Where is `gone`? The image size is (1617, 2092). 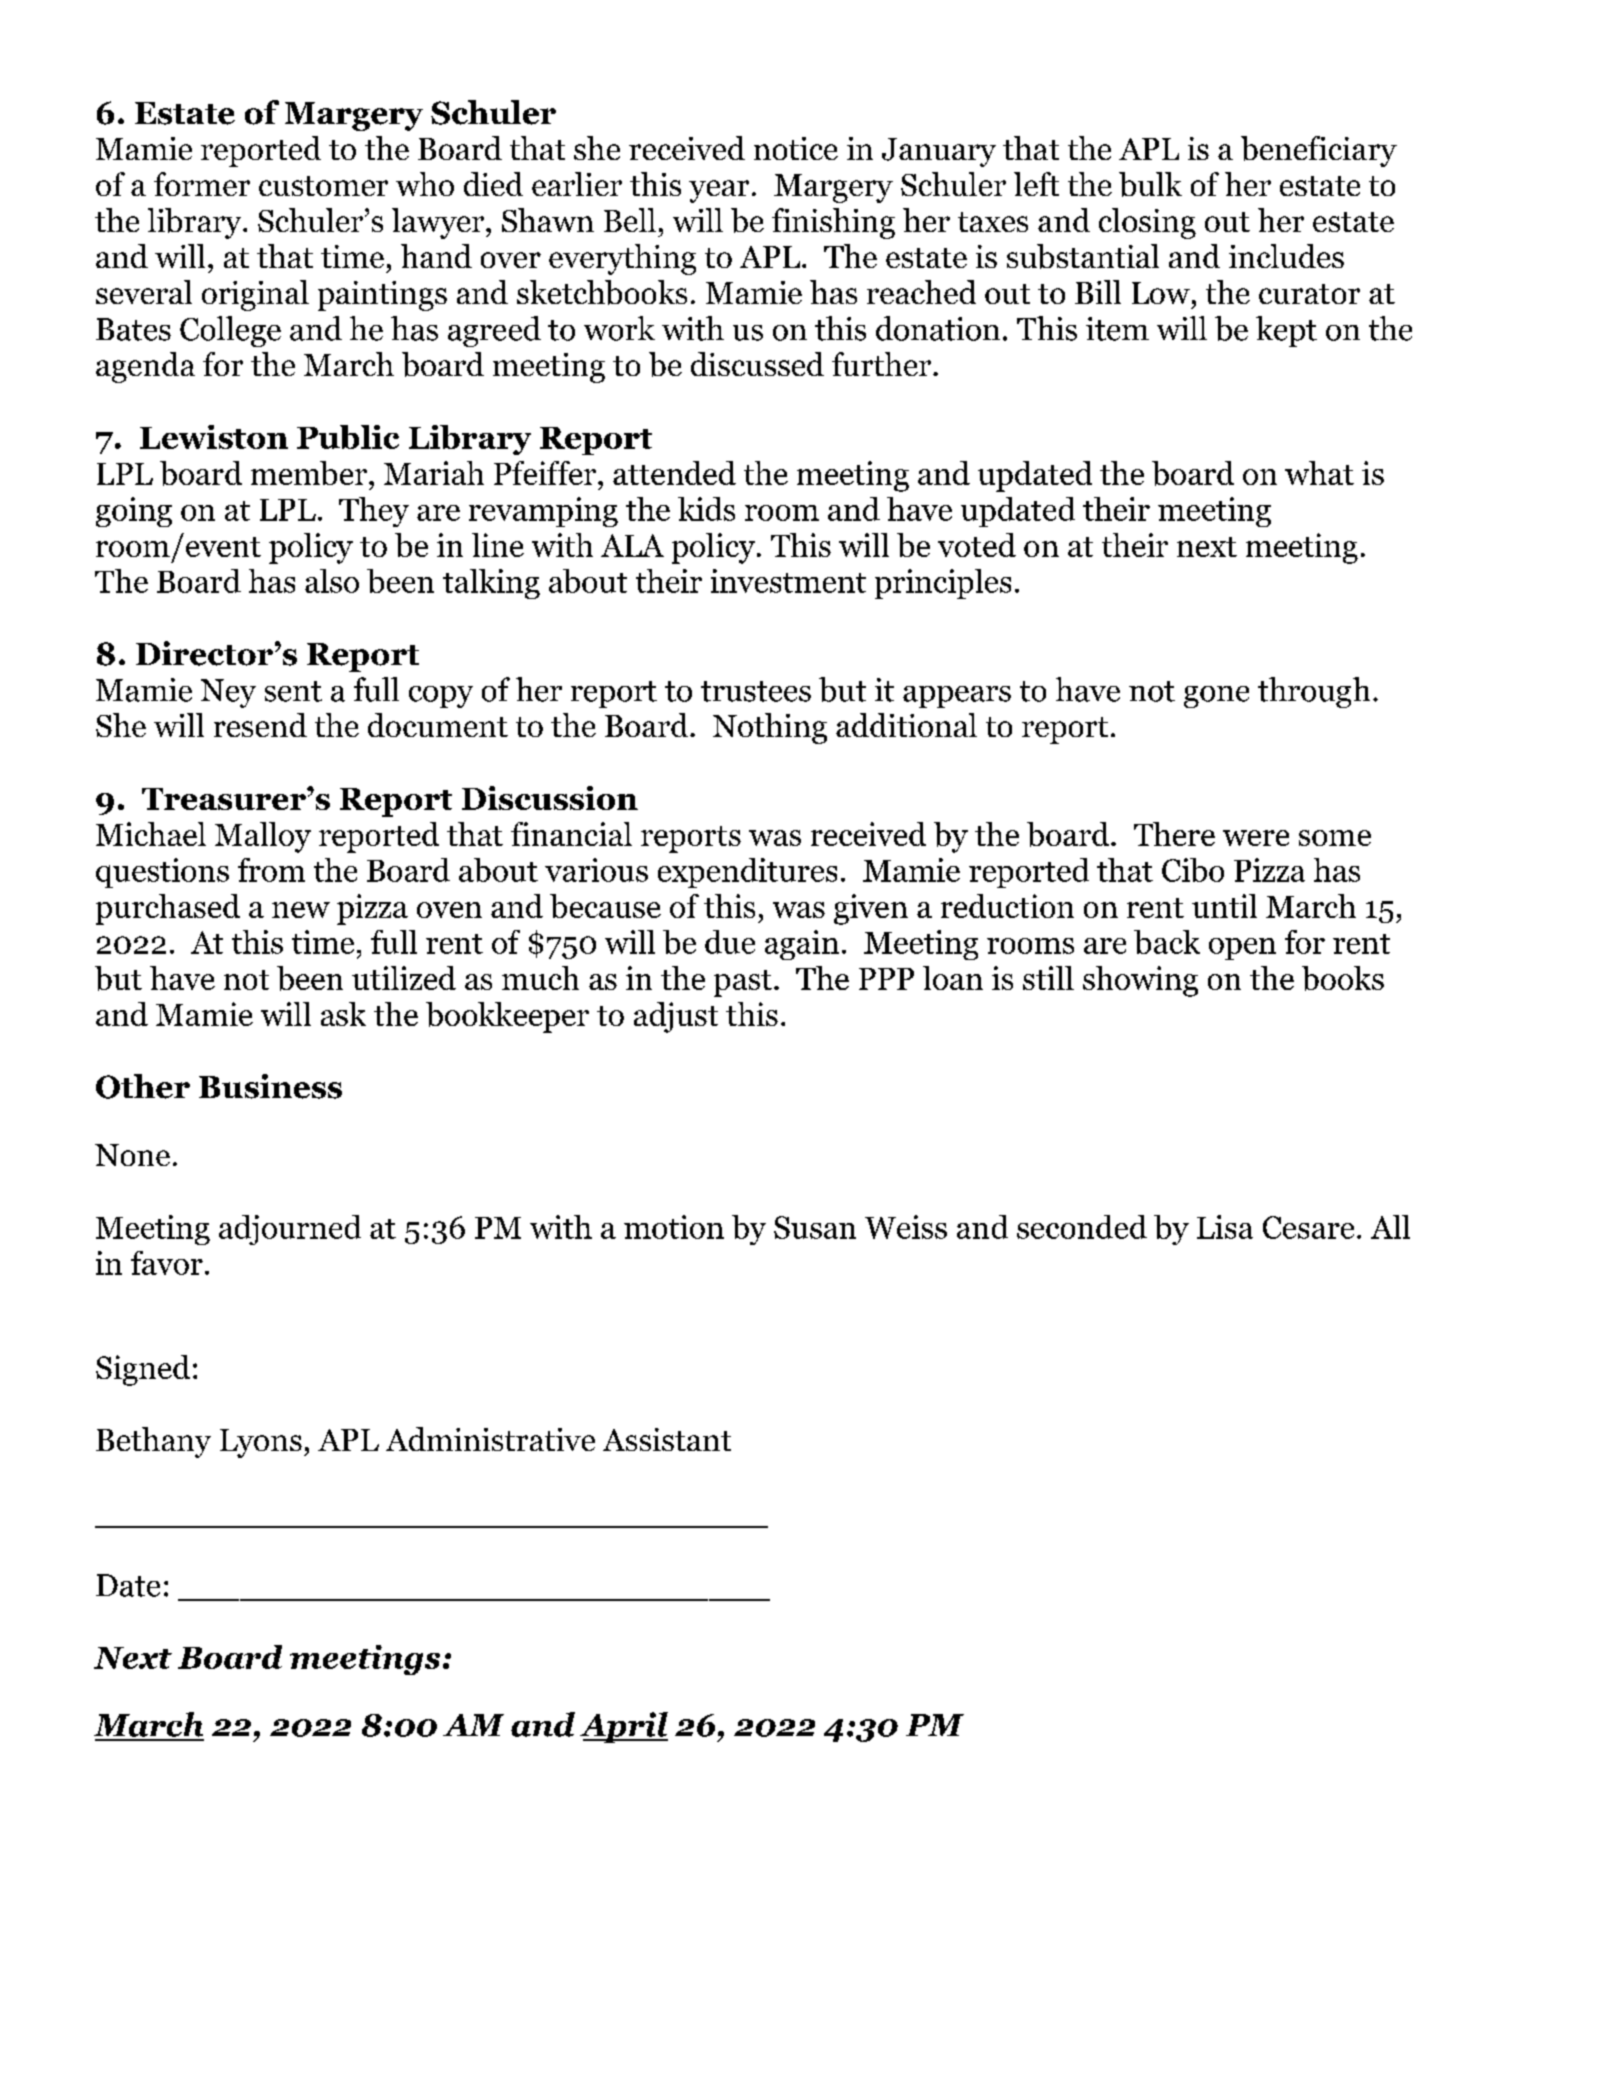 gone is located at coordinates (1216, 697).
